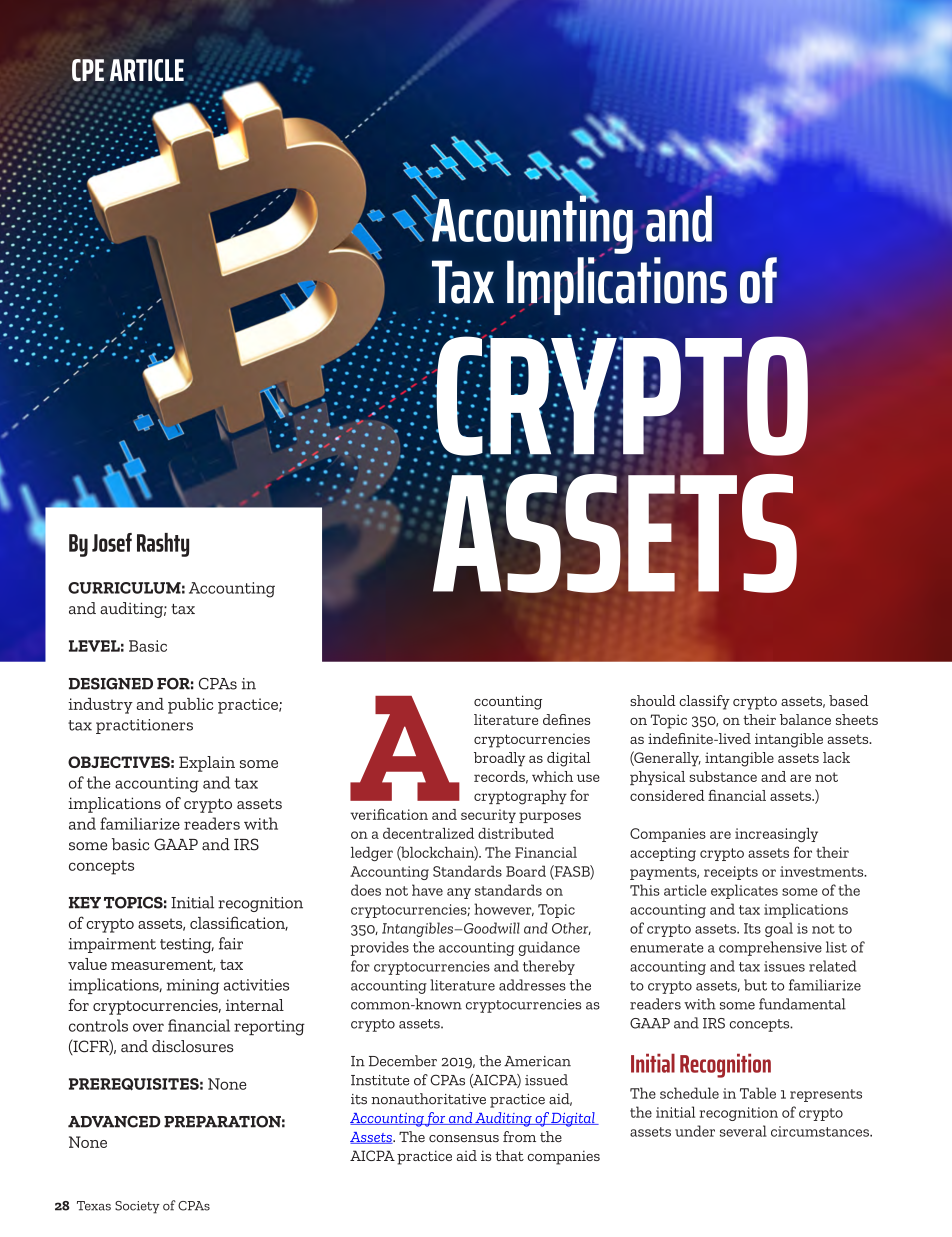 The width and height of the screenshot is (952, 1237). I want to click on that, so click(509, 1155).
